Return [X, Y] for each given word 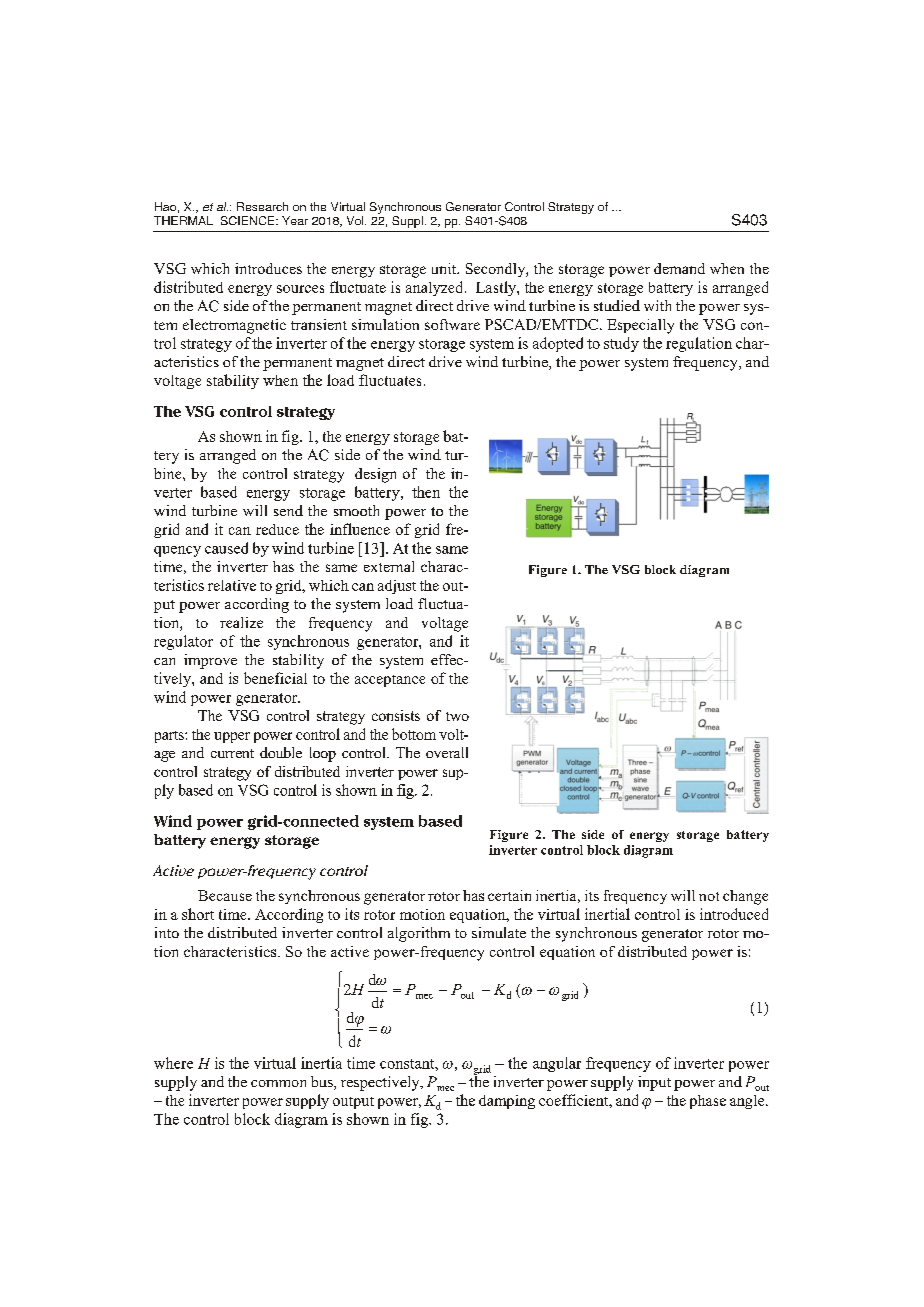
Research [262, 206]
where [173, 1063]
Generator [473, 206]
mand [687, 268]
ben [255, 678]
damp [496, 1102]
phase [708, 1102]
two [457, 716]
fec [453, 659]
